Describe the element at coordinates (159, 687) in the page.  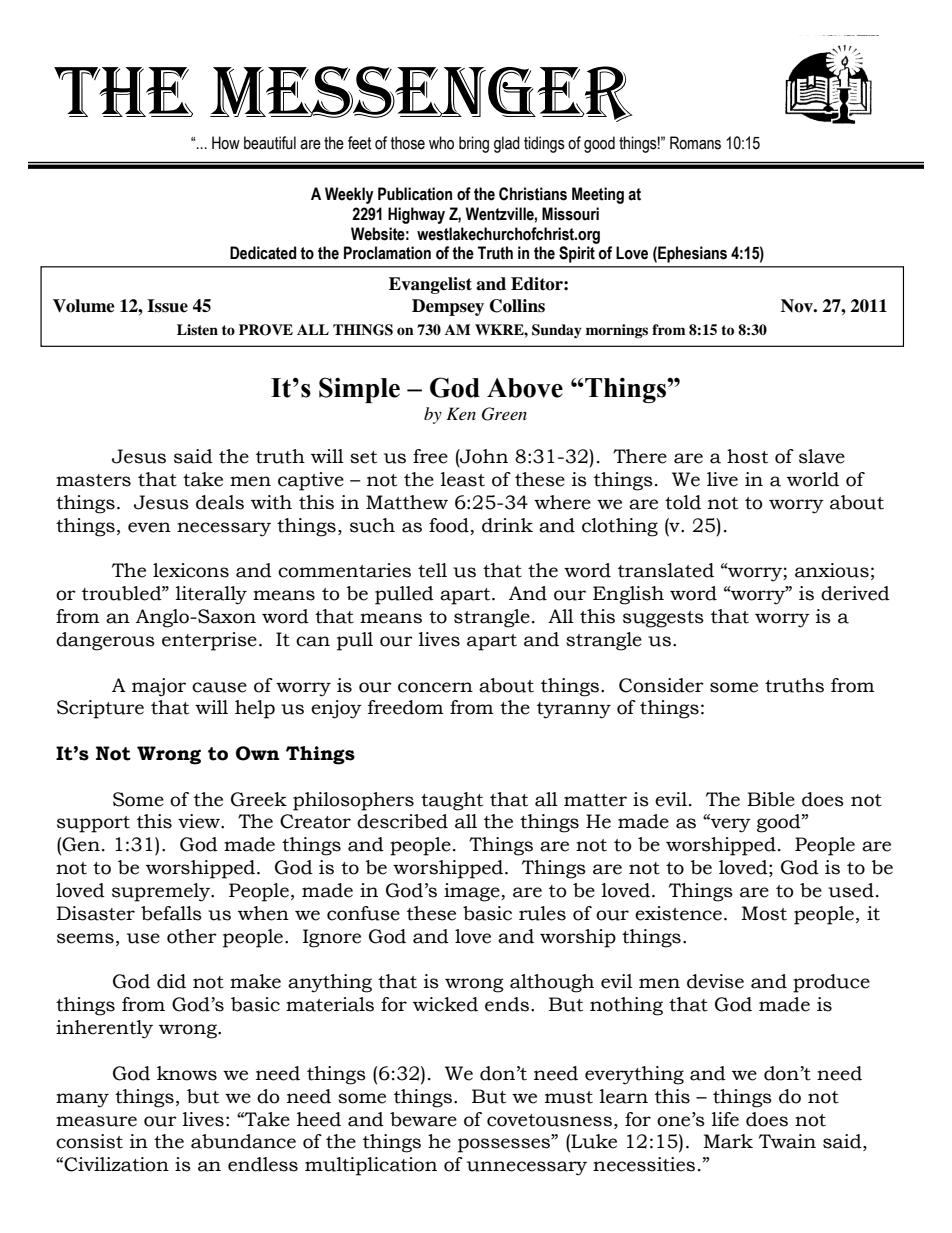
I see `major` at that location.
